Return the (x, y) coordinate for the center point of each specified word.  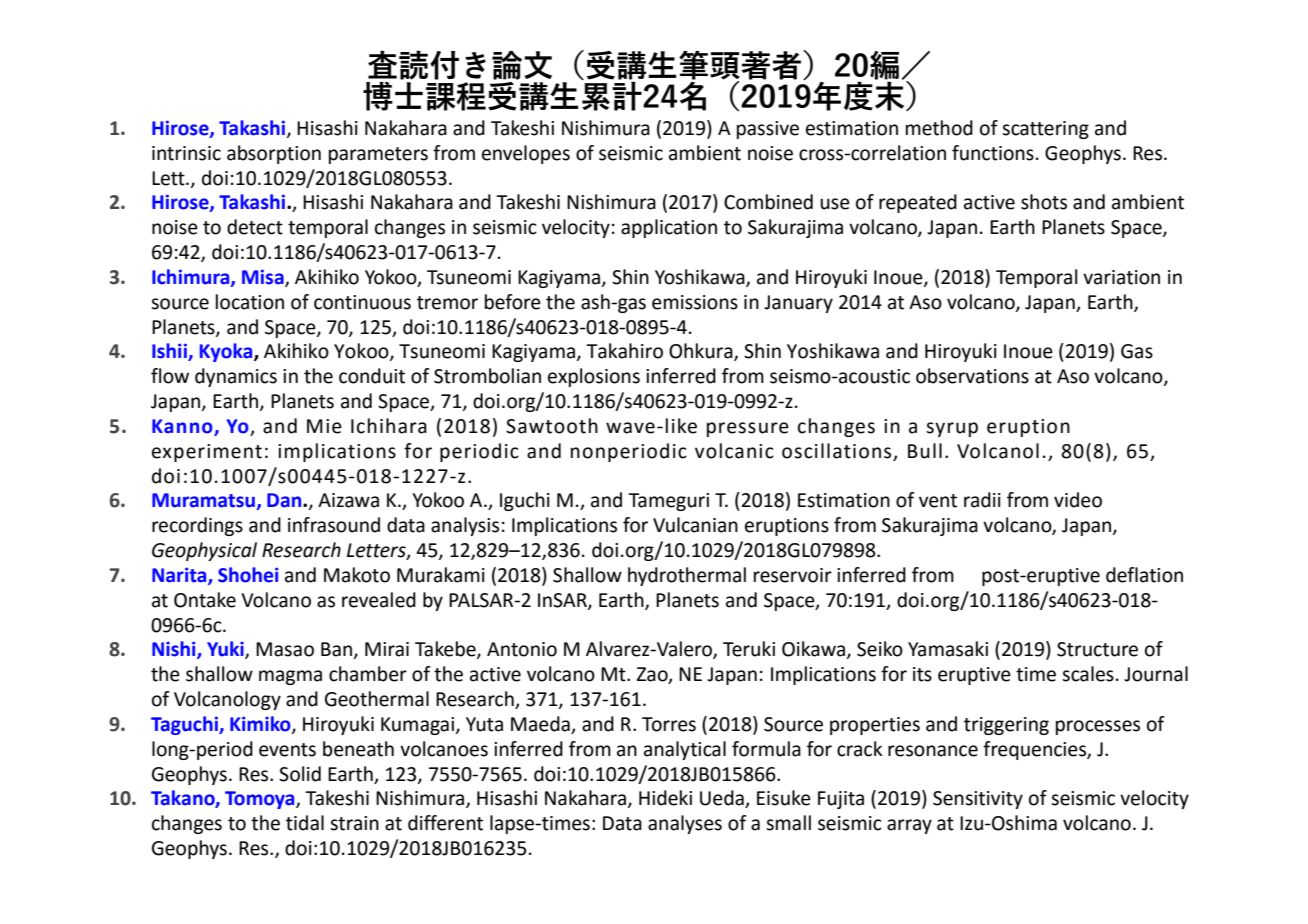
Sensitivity (978, 800)
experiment (207, 453)
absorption (274, 154)
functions (993, 153)
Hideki (665, 798)
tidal (305, 823)
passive (768, 130)
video (1078, 500)
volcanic (734, 451)
